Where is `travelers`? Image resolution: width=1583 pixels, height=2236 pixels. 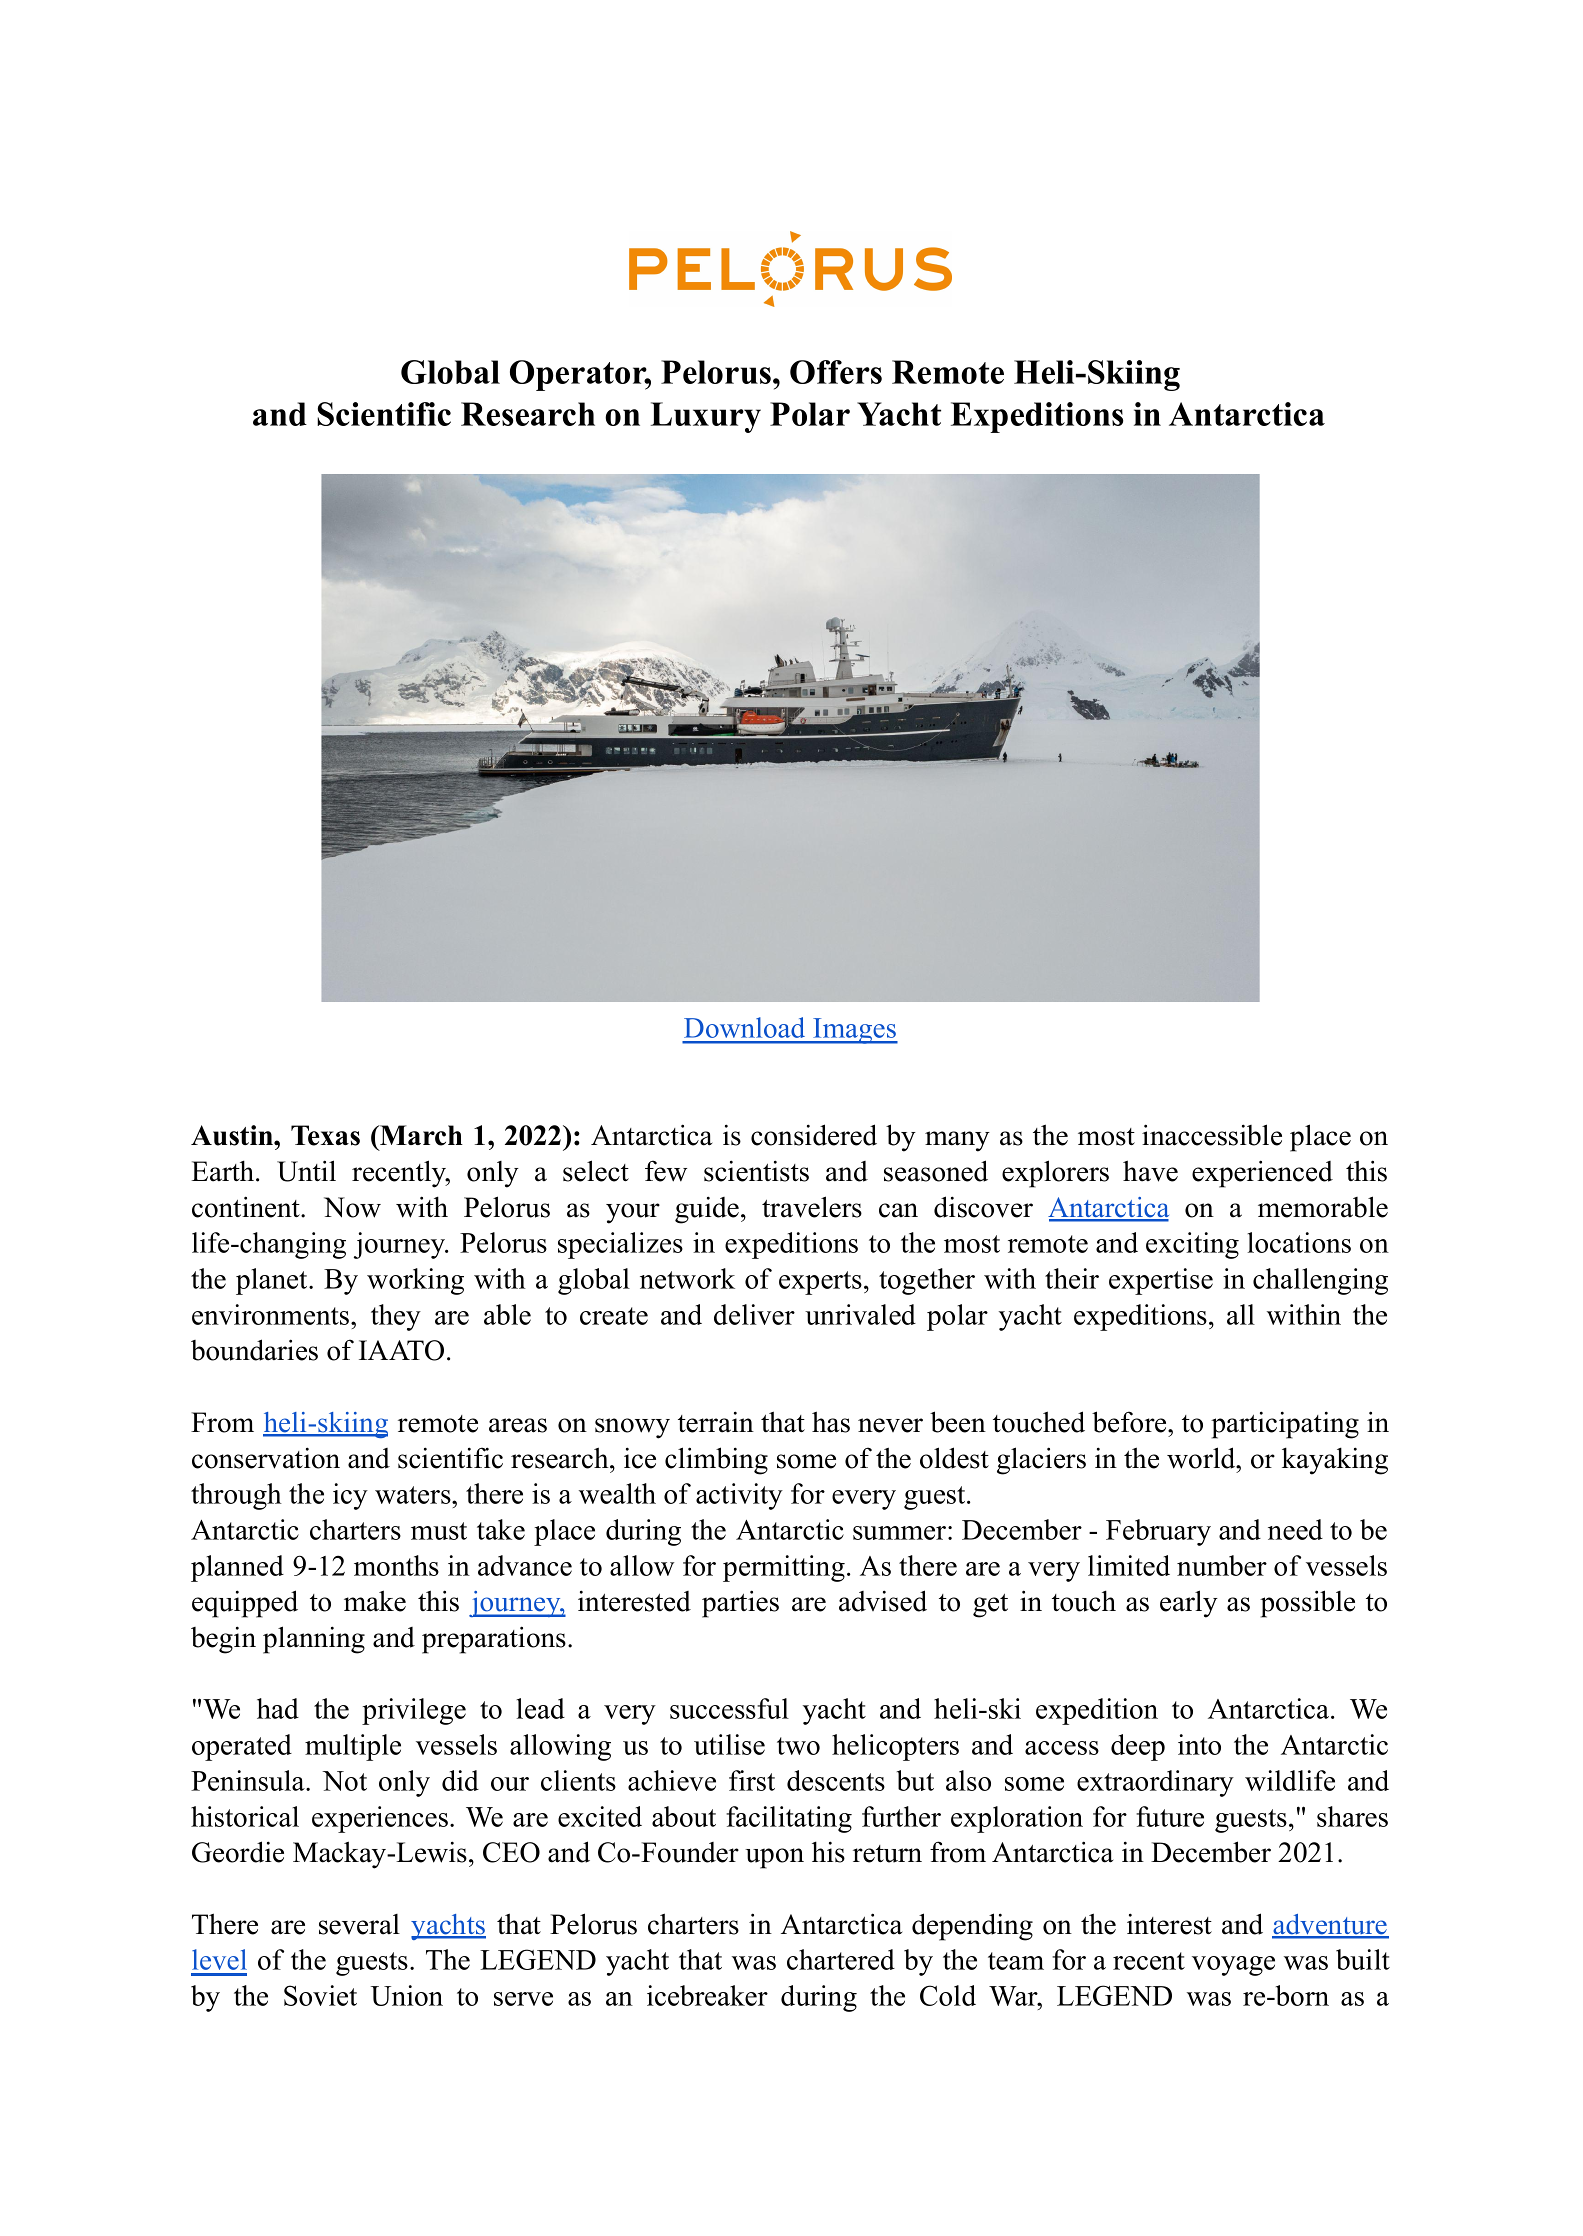
travelers is located at coordinates (812, 1207).
